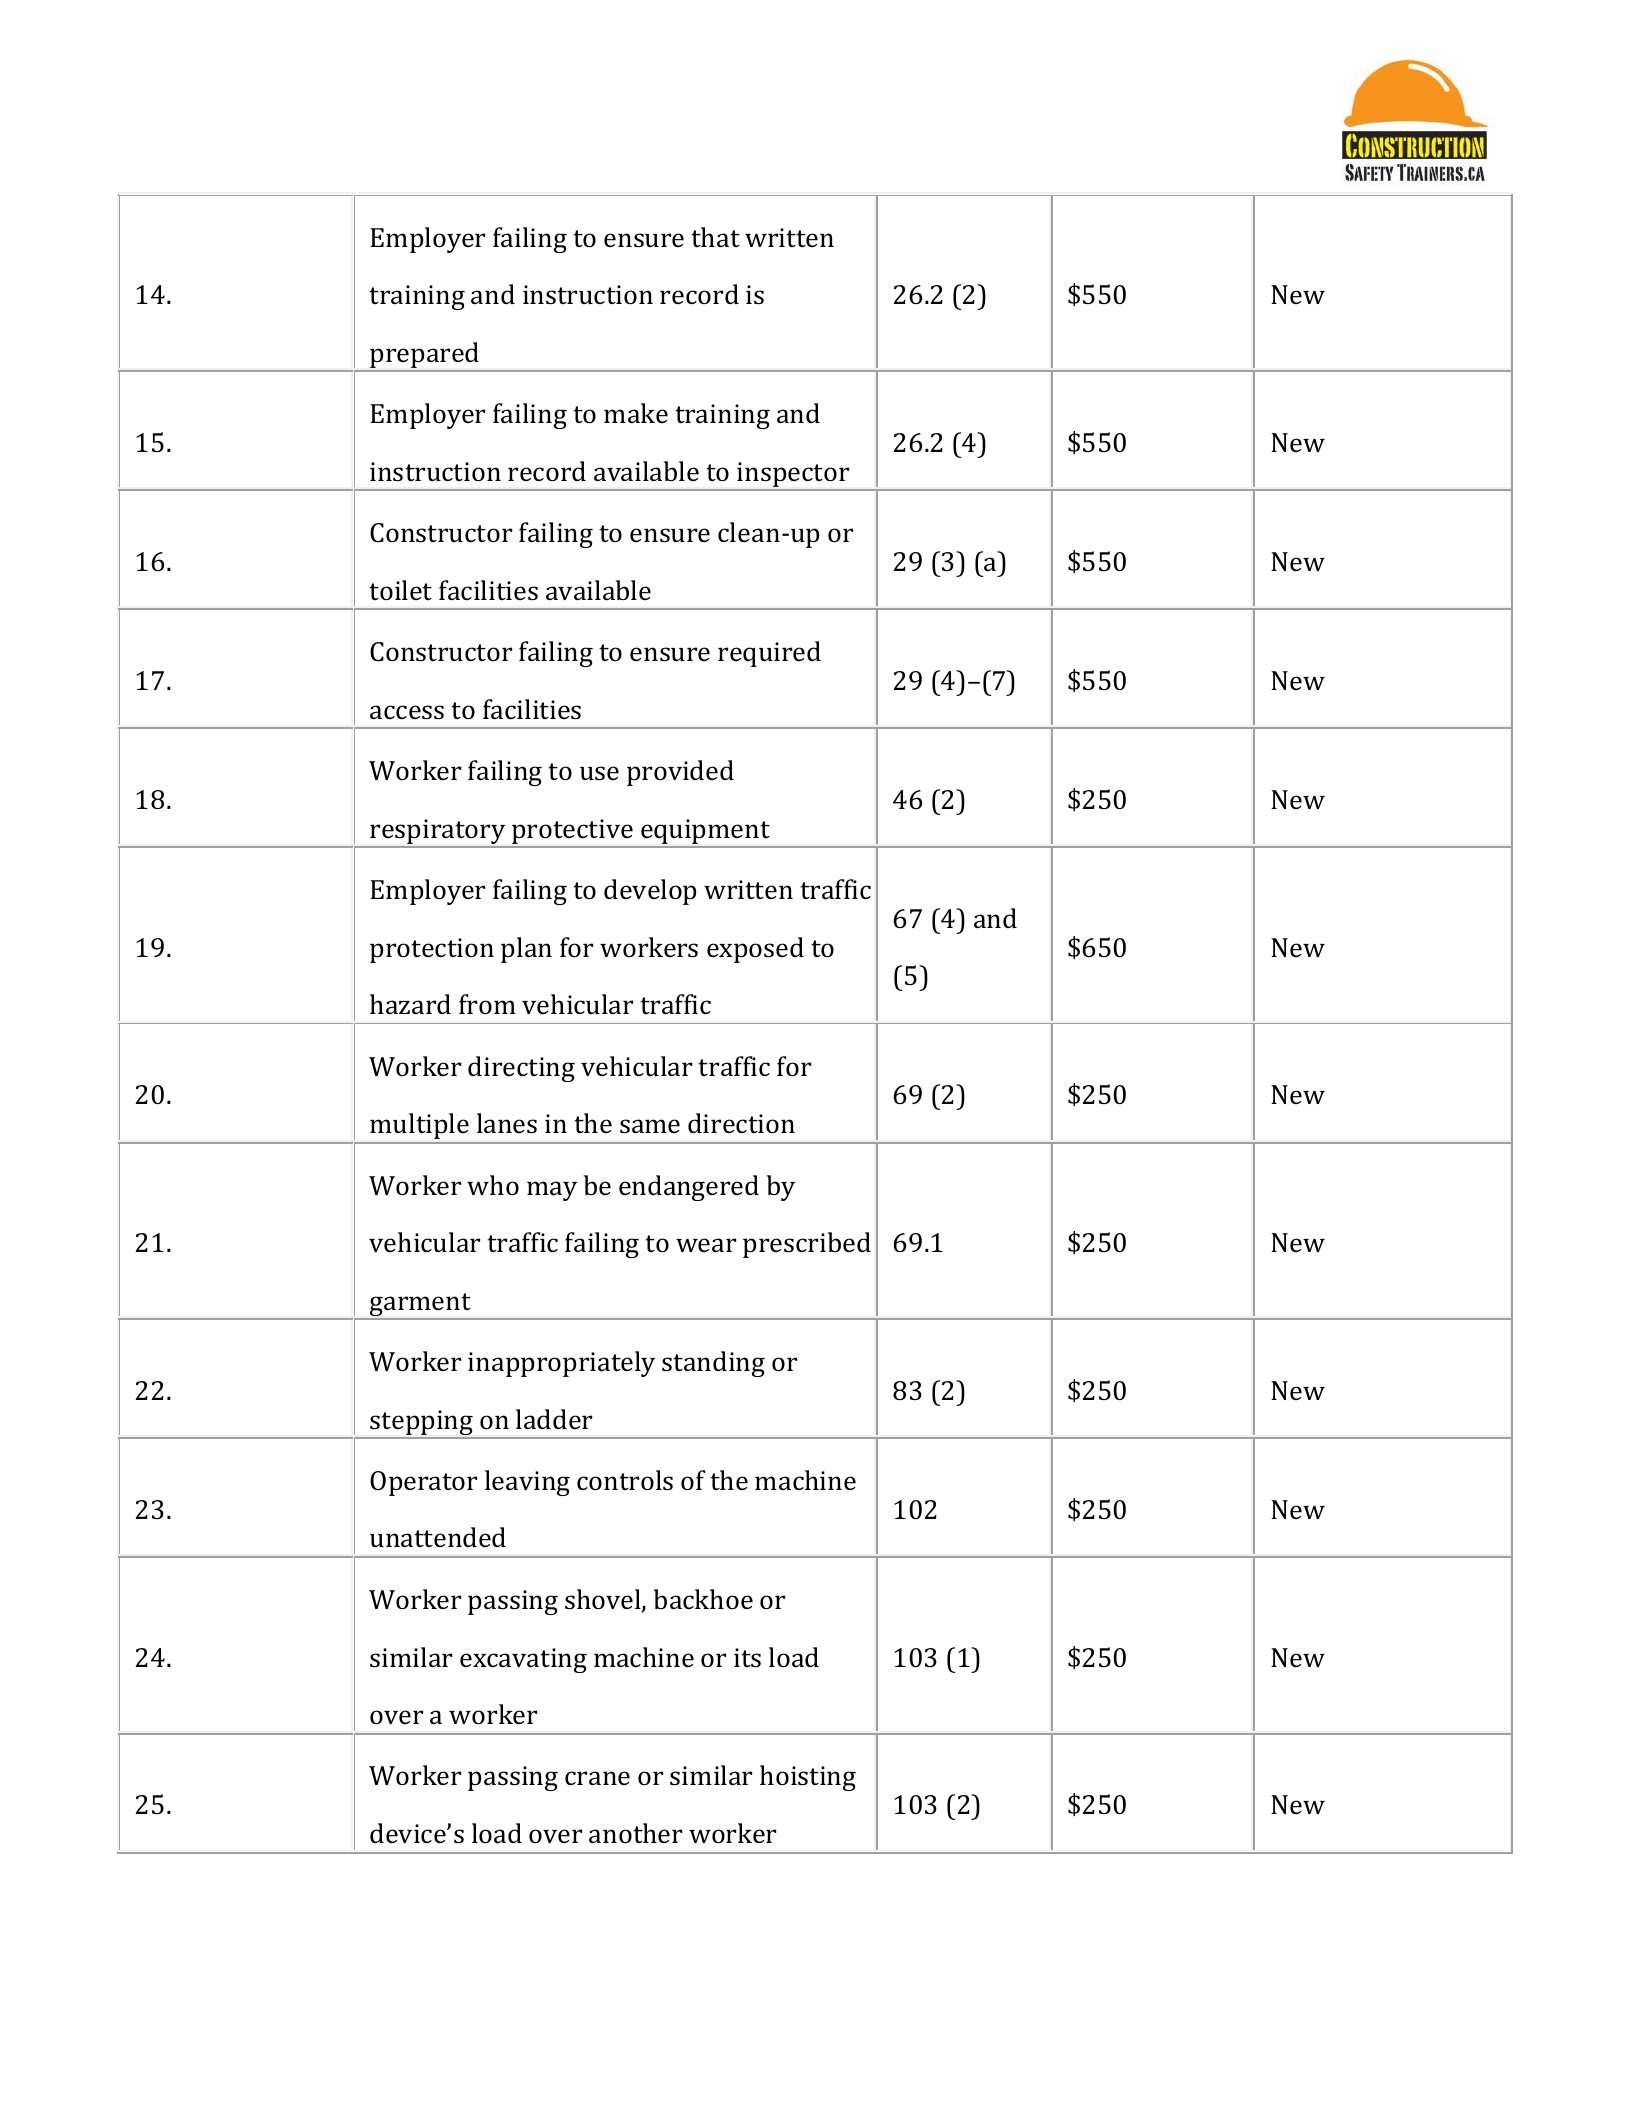 The height and width of the page is (2108, 1629). Describe the element at coordinates (425, 356) in the page. I see `prepared` at that location.
